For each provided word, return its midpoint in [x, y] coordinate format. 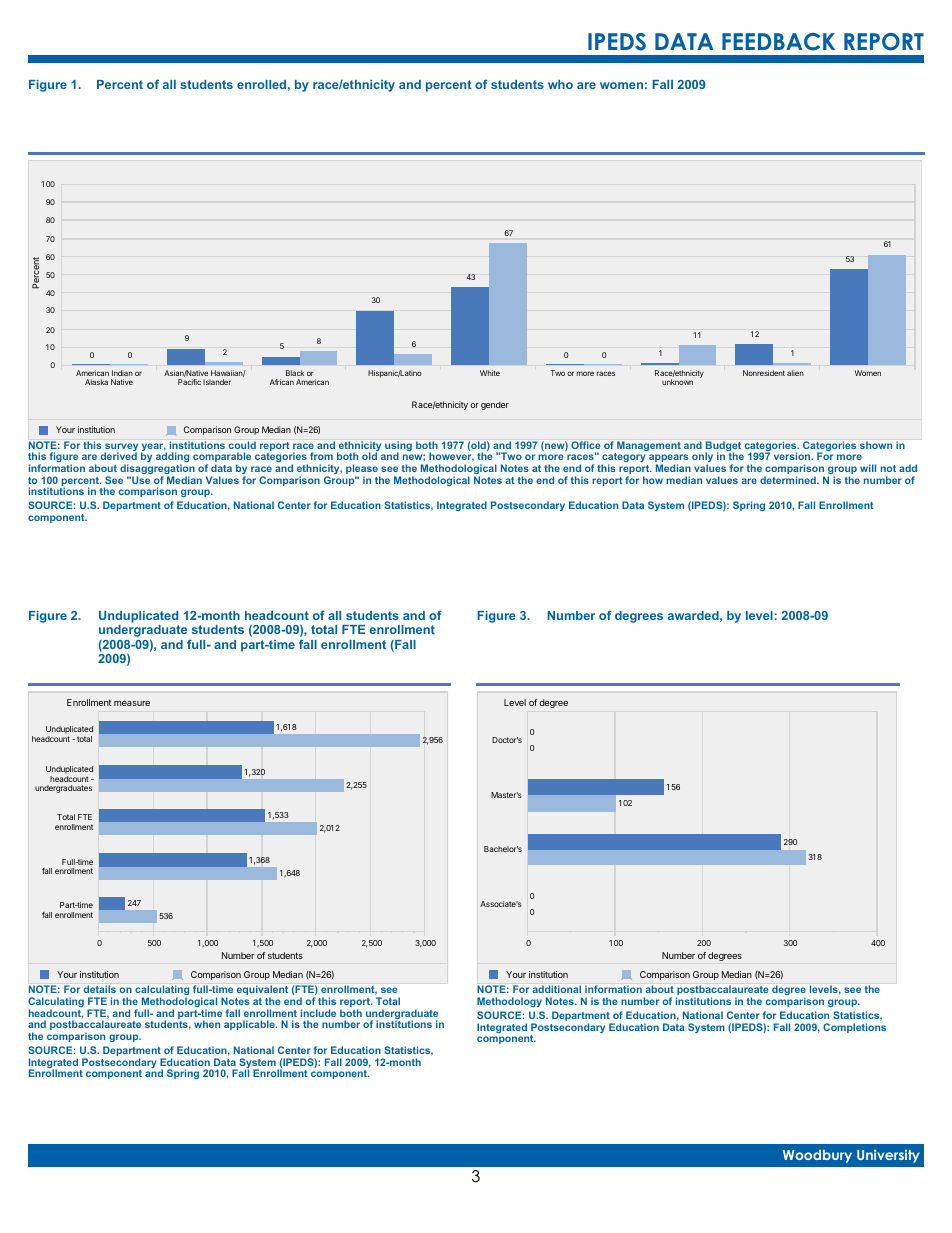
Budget [723, 447]
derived [119, 456]
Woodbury [817, 1156]
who [560, 84]
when [207, 1024]
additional [557, 989]
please [363, 470]
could [242, 445]
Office [585, 445]
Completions [854, 1028]
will [868, 468]
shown [876, 445]
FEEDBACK [778, 42]
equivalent [262, 991]
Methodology [509, 1002]
